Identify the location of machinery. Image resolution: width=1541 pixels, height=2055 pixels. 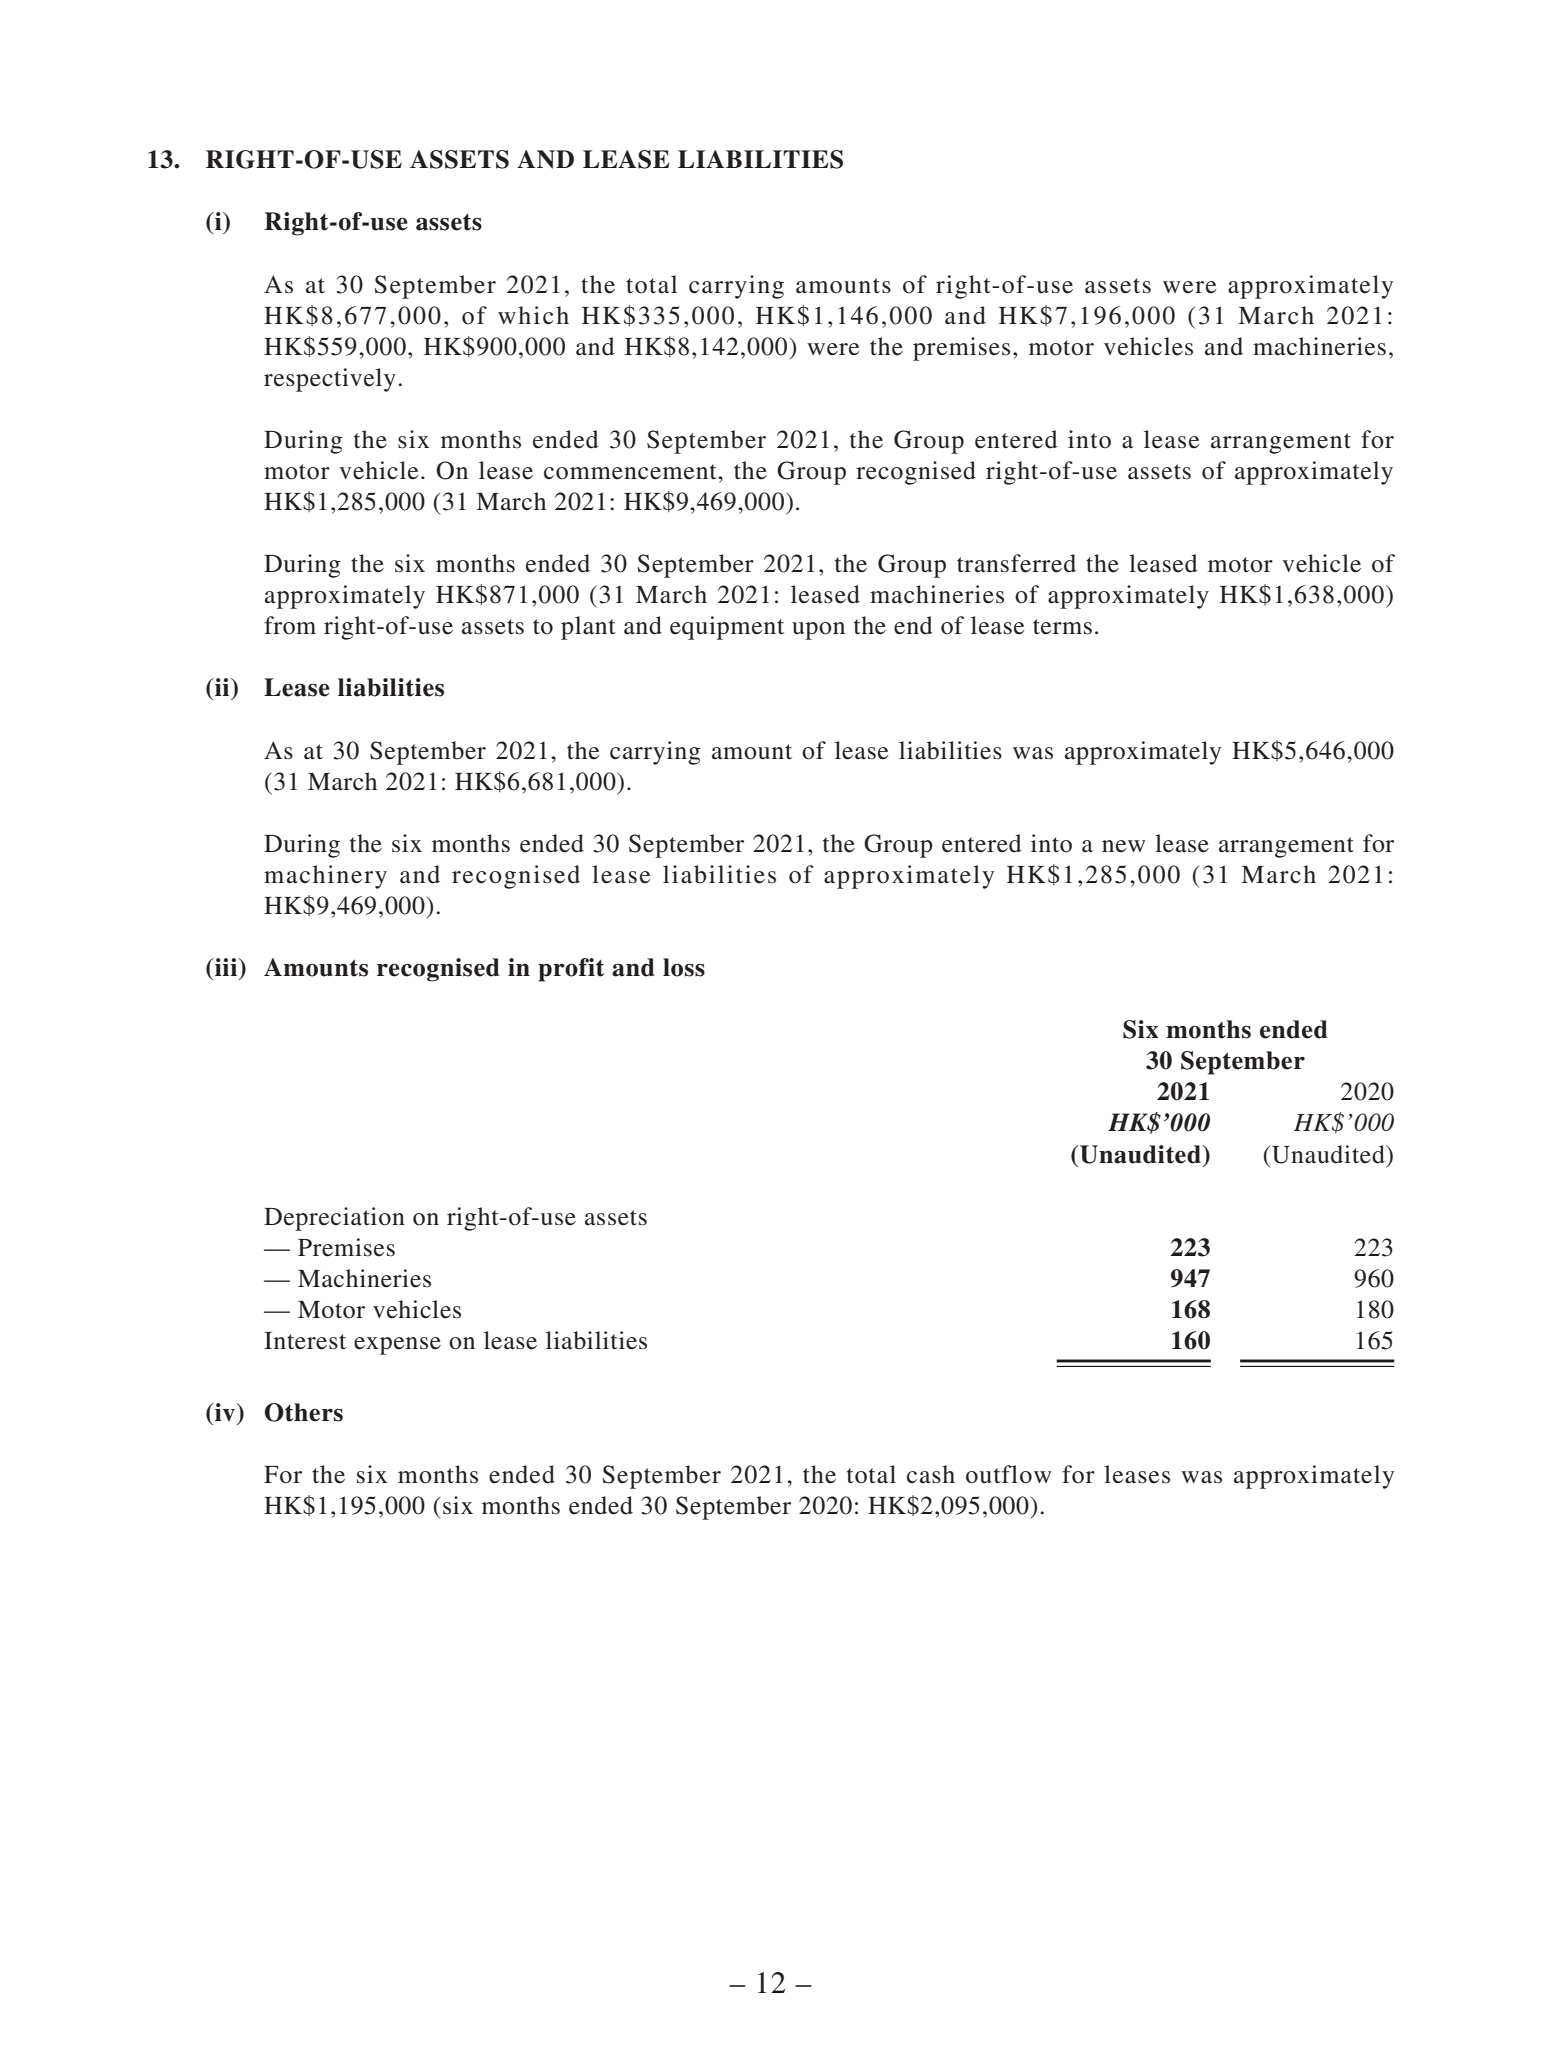
(325, 877).
